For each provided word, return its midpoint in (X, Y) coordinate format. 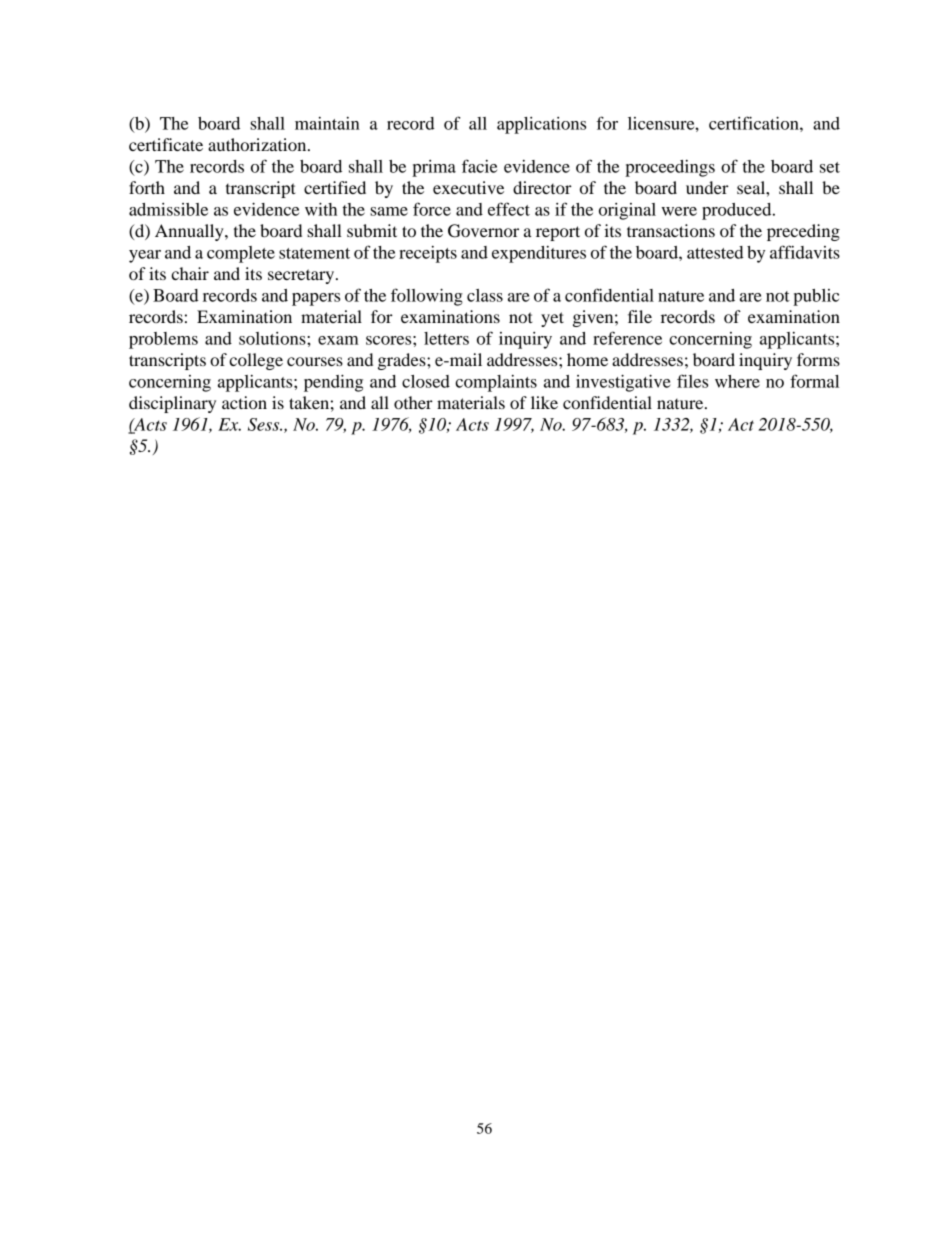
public (816, 297)
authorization (258, 144)
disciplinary (172, 404)
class (485, 295)
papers (316, 299)
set (830, 167)
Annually (190, 232)
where (737, 381)
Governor (483, 231)
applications (541, 125)
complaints (496, 383)
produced (738, 211)
